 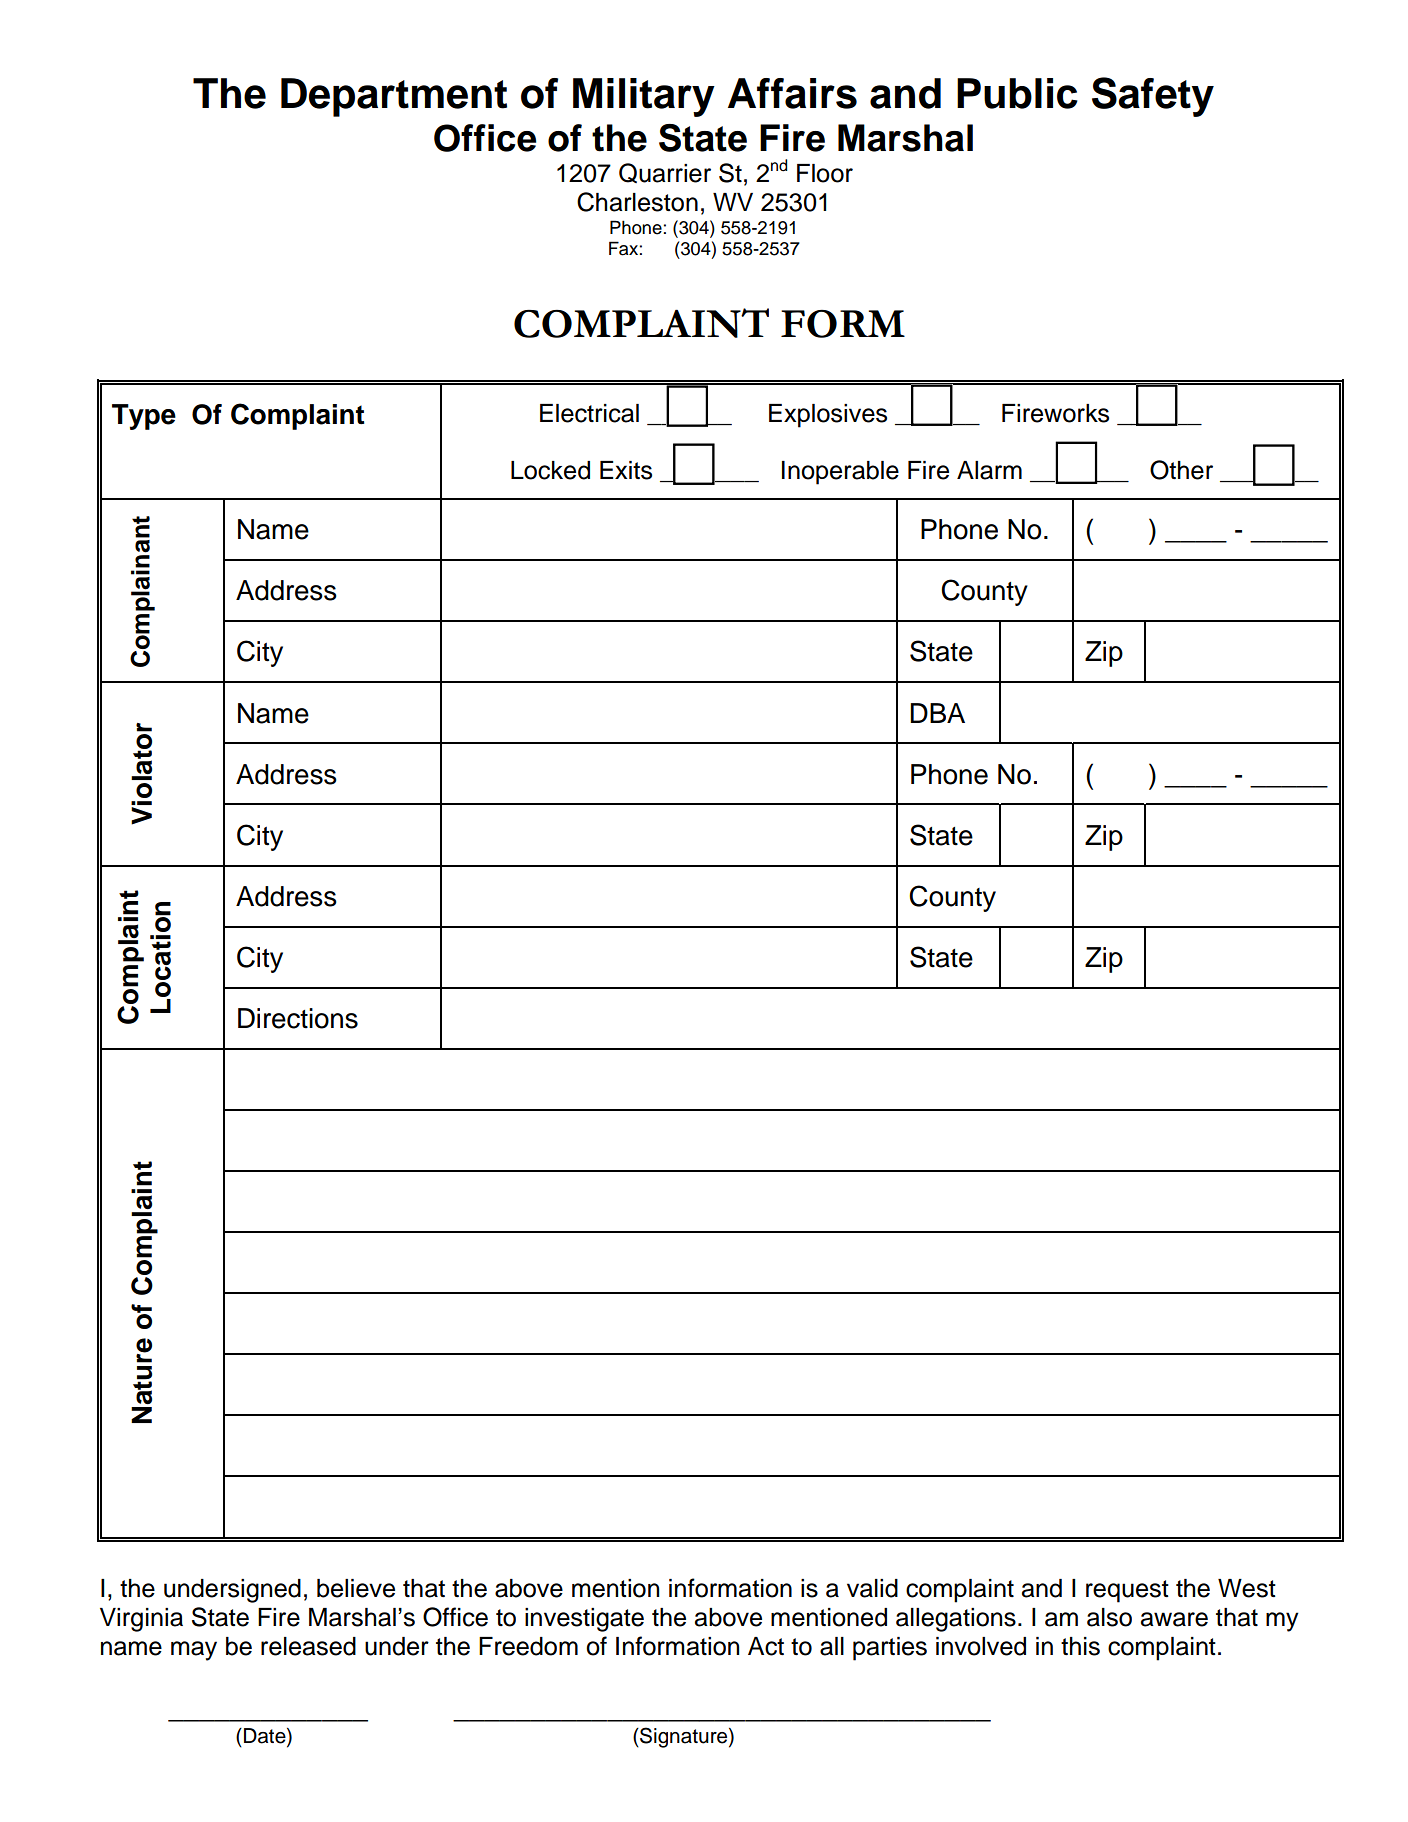 I want to click on Safety, so click(x=1153, y=97).
